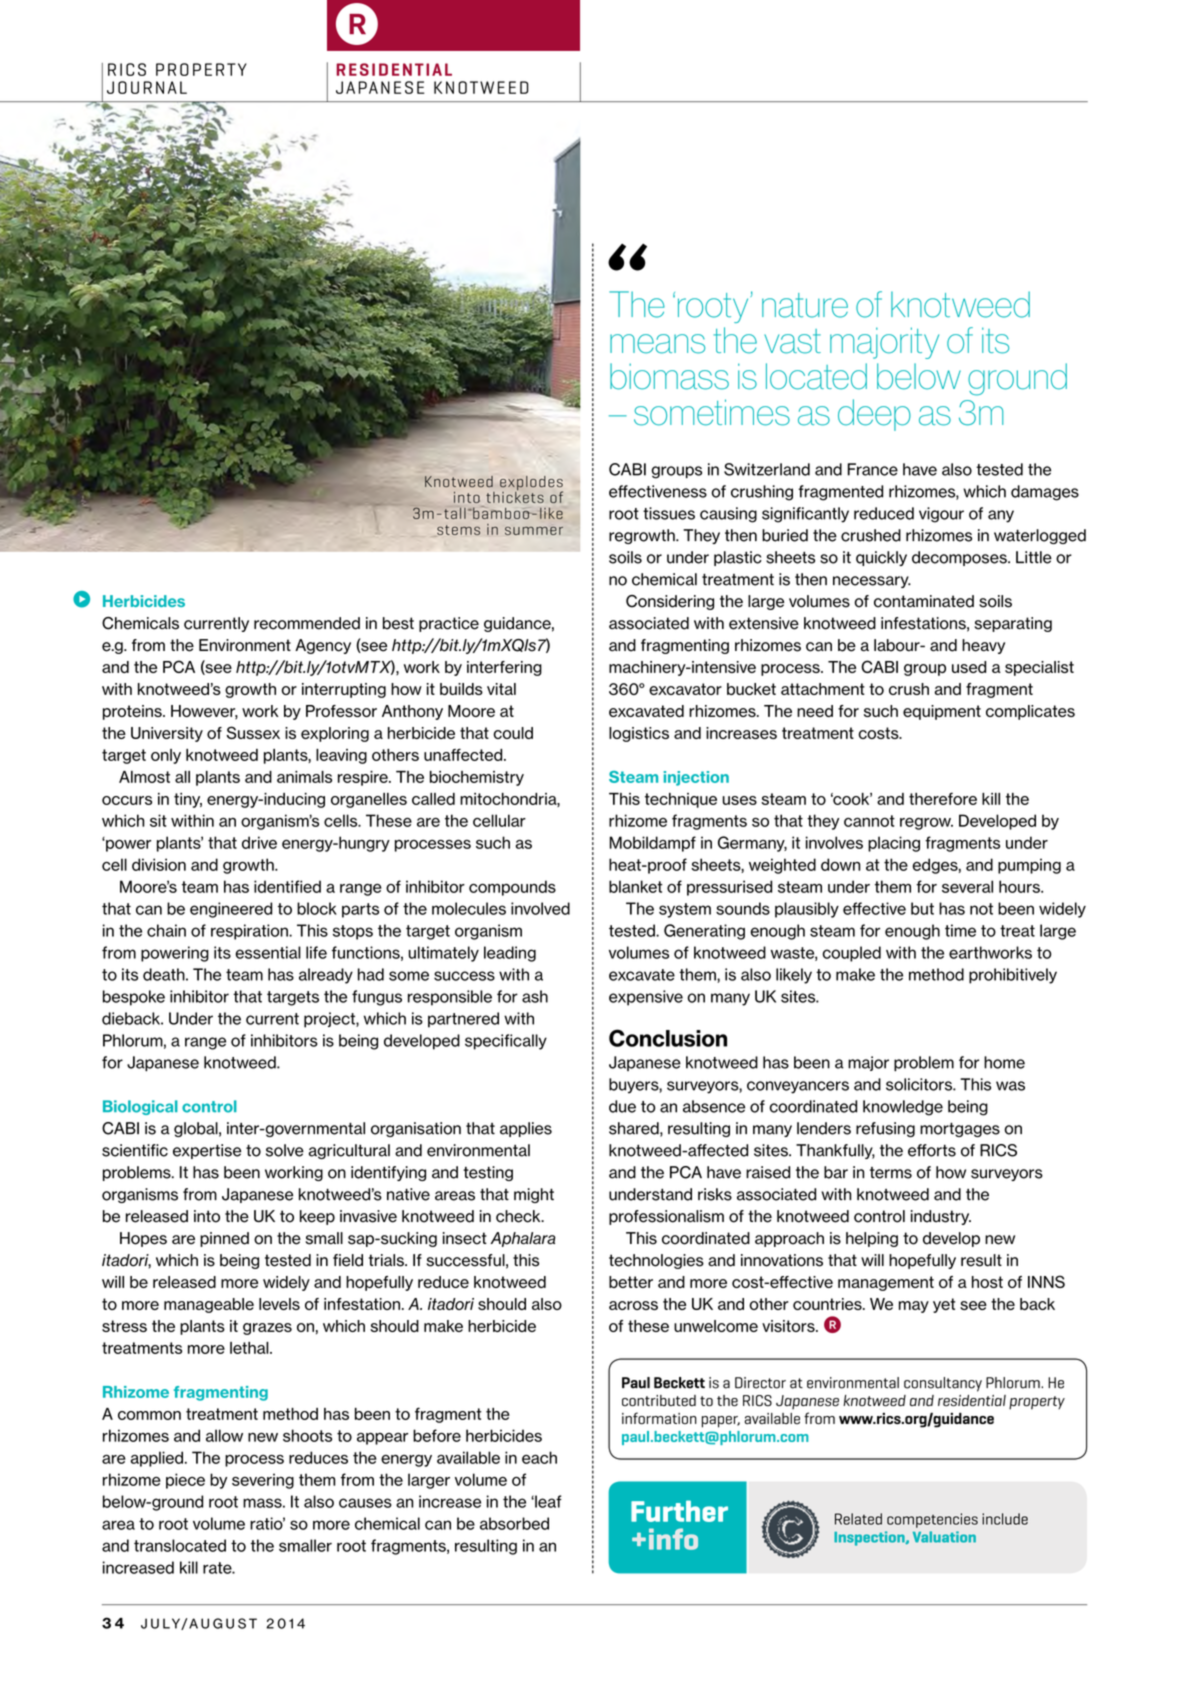 Image resolution: width=1189 pixels, height=1681 pixels. What do you see at coordinates (207, 1151) in the image?
I see `expertise` at bounding box center [207, 1151].
